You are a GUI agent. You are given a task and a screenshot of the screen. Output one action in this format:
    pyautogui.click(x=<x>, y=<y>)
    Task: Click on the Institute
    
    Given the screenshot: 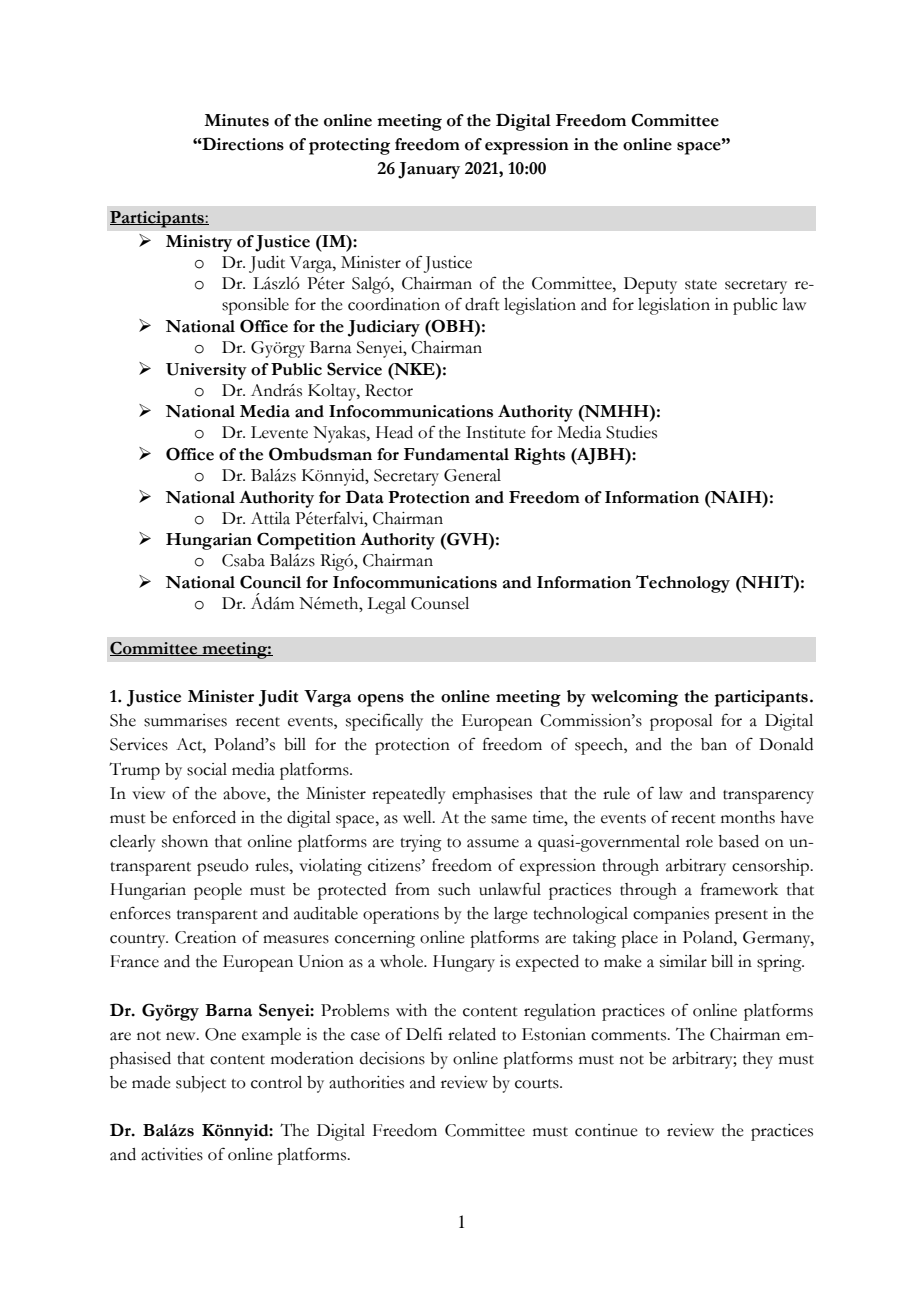 What is the action you would take?
    pyautogui.click(x=496, y=432)
